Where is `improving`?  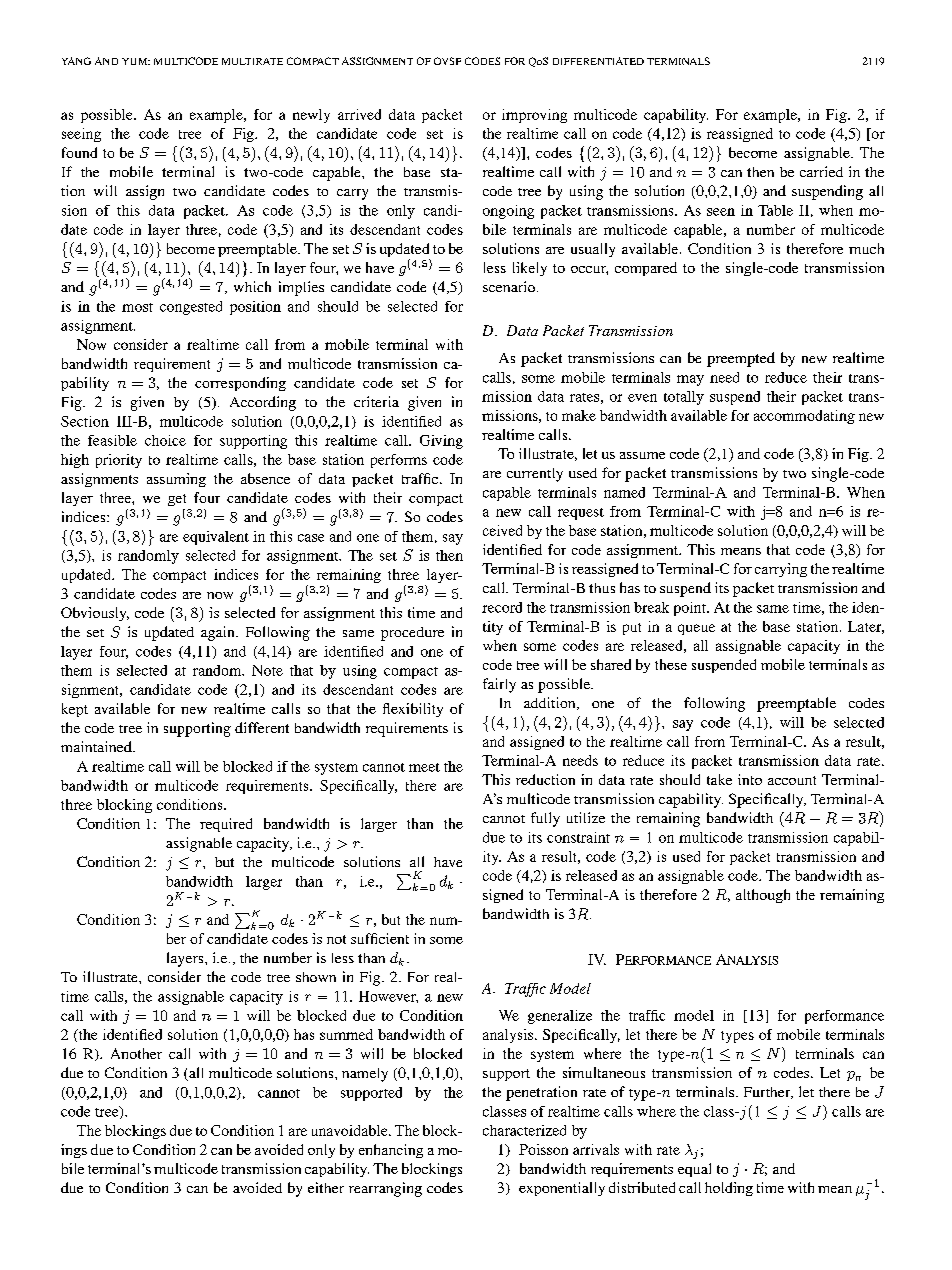 improving is located at coordinates (534, 116).
